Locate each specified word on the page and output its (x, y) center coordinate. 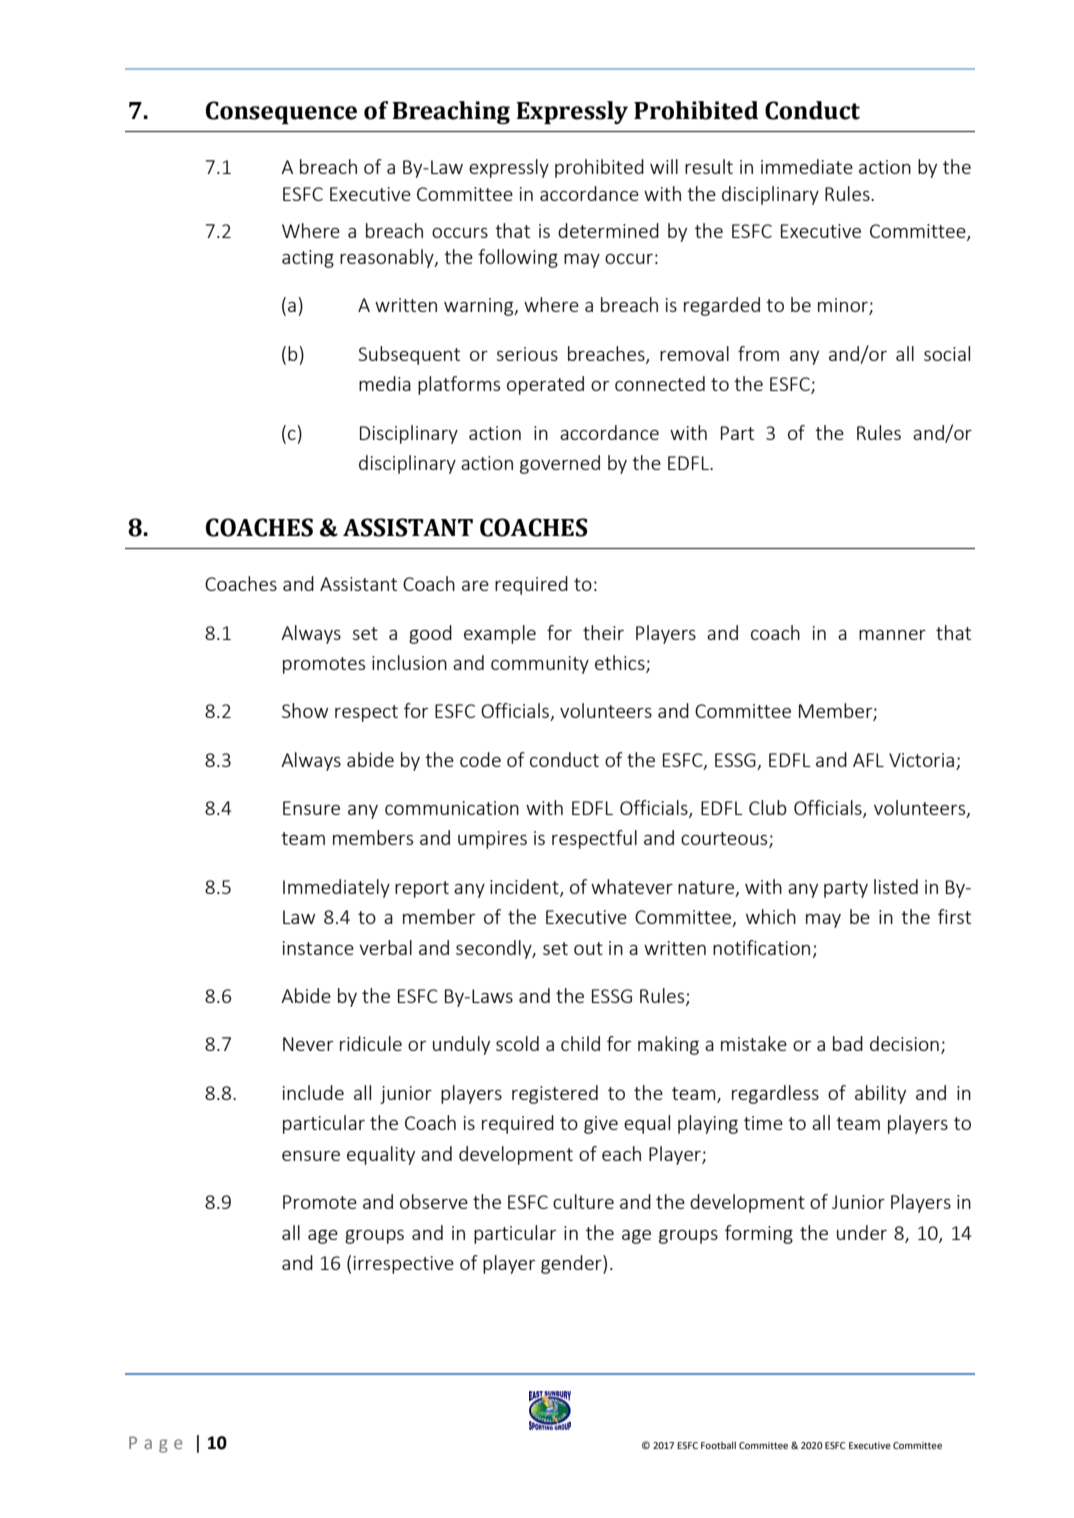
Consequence (281, 112)
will (664, 166)
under (862, 1232)
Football (718, 1445)
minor (844, 306)
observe (434, 1201)
